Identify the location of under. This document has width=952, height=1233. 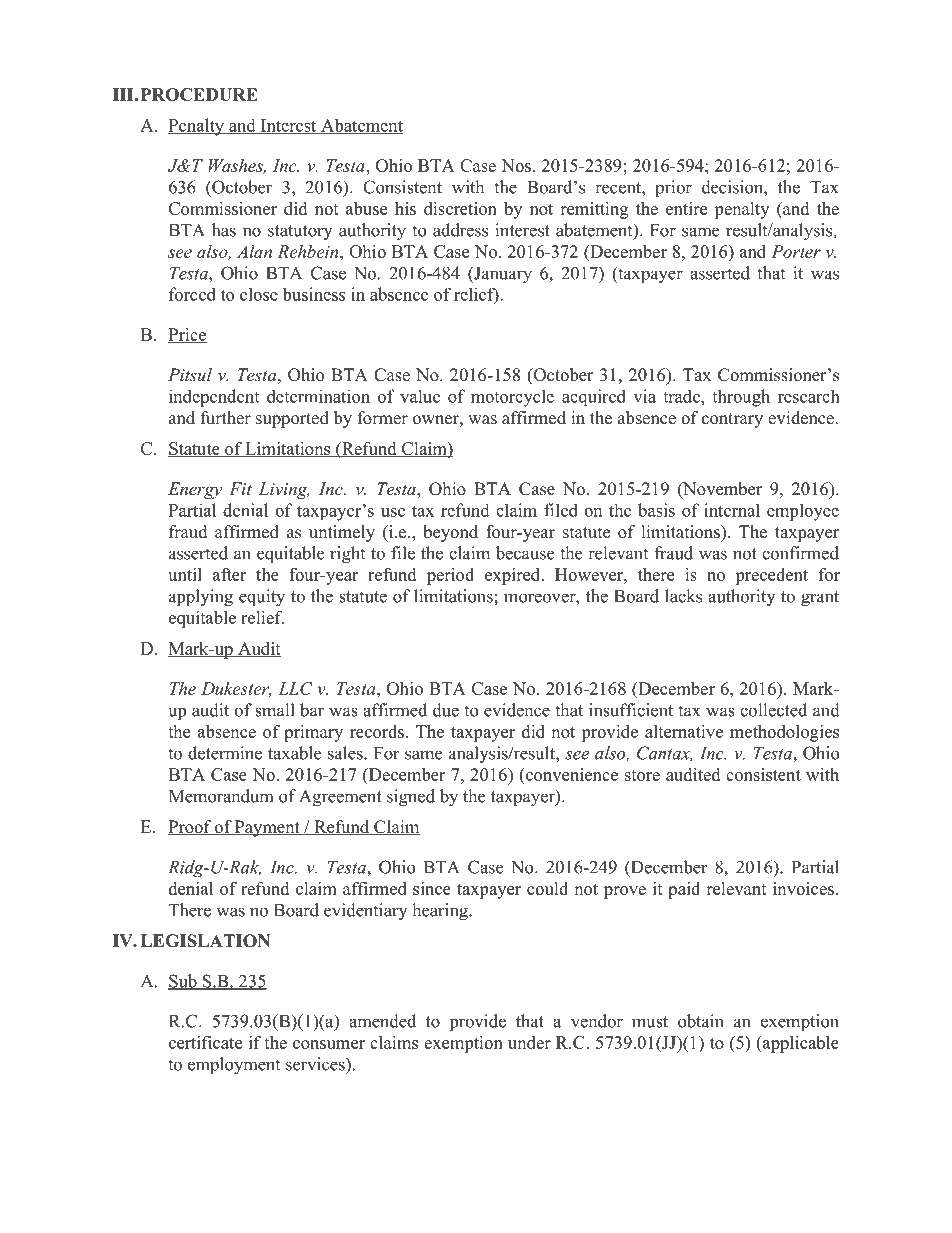
(529, 1042).
